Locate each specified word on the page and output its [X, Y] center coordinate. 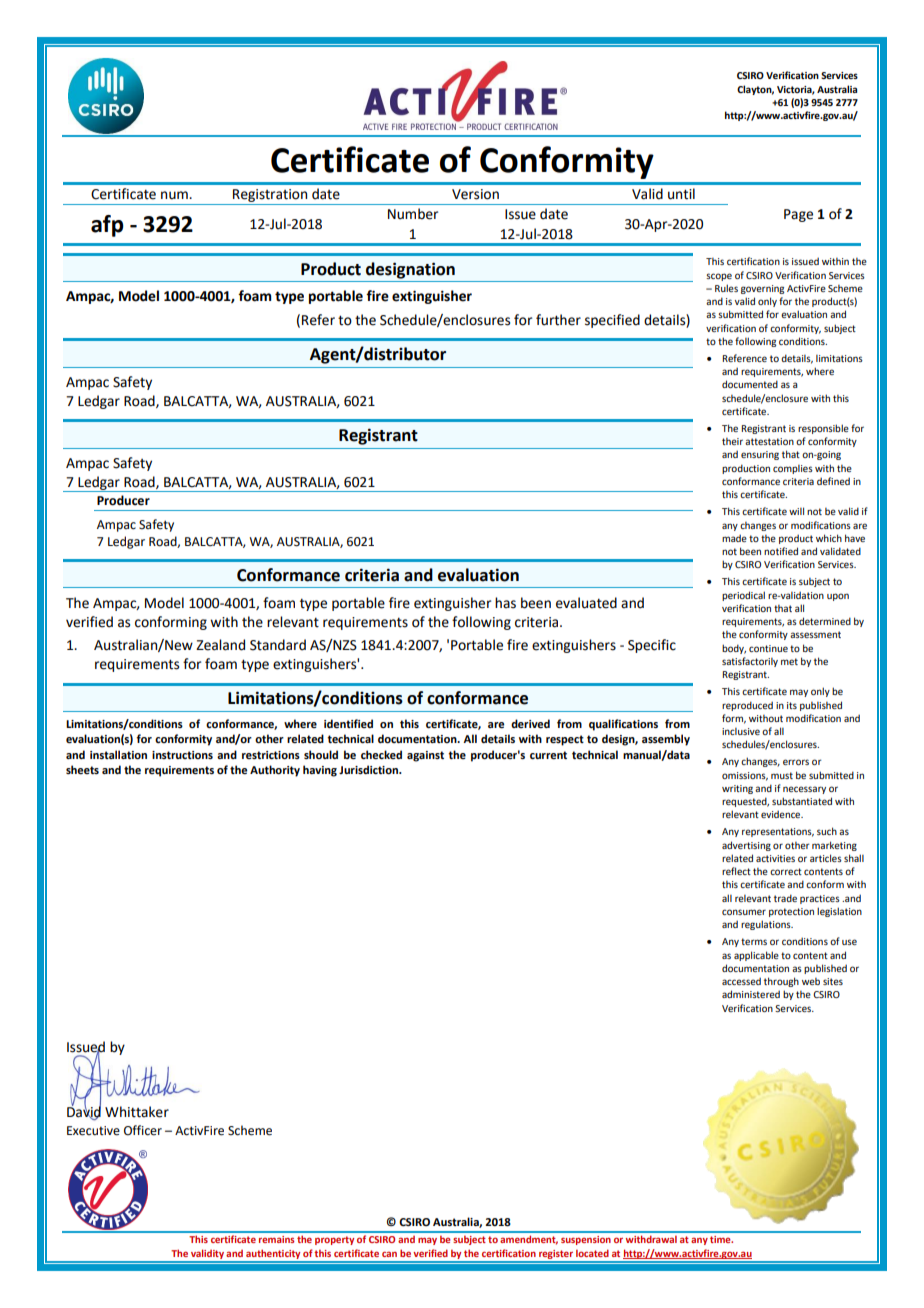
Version [475, 194]
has [505, 603]
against [425, 756]
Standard [278, 645]
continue [768, 648]
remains [276, 1239]
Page [798, 215]
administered [751, 994]
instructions [182, 755]
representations [778, 832]
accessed [741, 981]
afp [107, 226]
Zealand [220, 645]
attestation [769, 441]
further [558, 320]
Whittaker [137, 1112]
